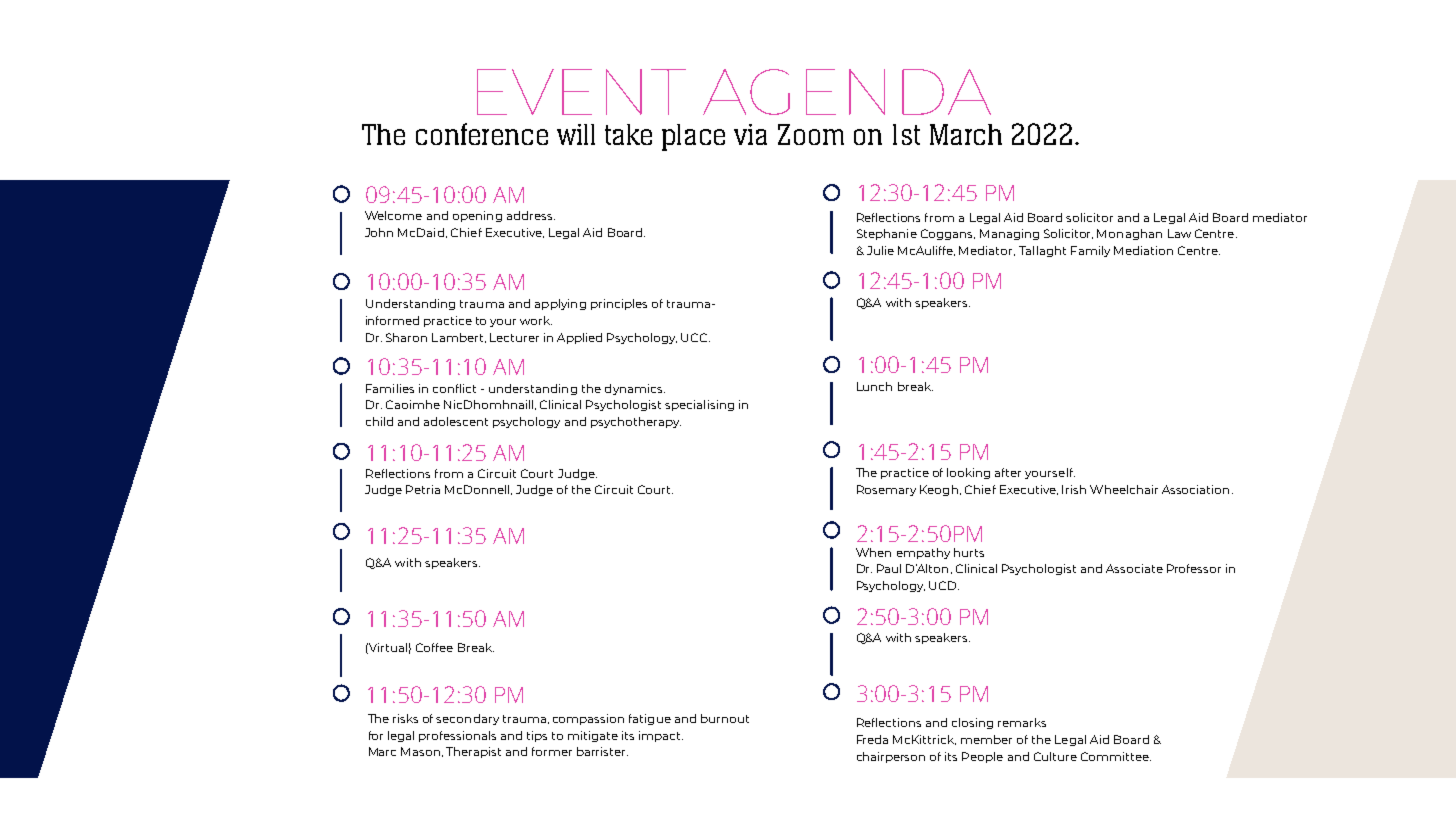 The height and width of the document is (819, 1456). Describe the element at coordinates (456, 421) in the document. I see `adolescent` at that location.
